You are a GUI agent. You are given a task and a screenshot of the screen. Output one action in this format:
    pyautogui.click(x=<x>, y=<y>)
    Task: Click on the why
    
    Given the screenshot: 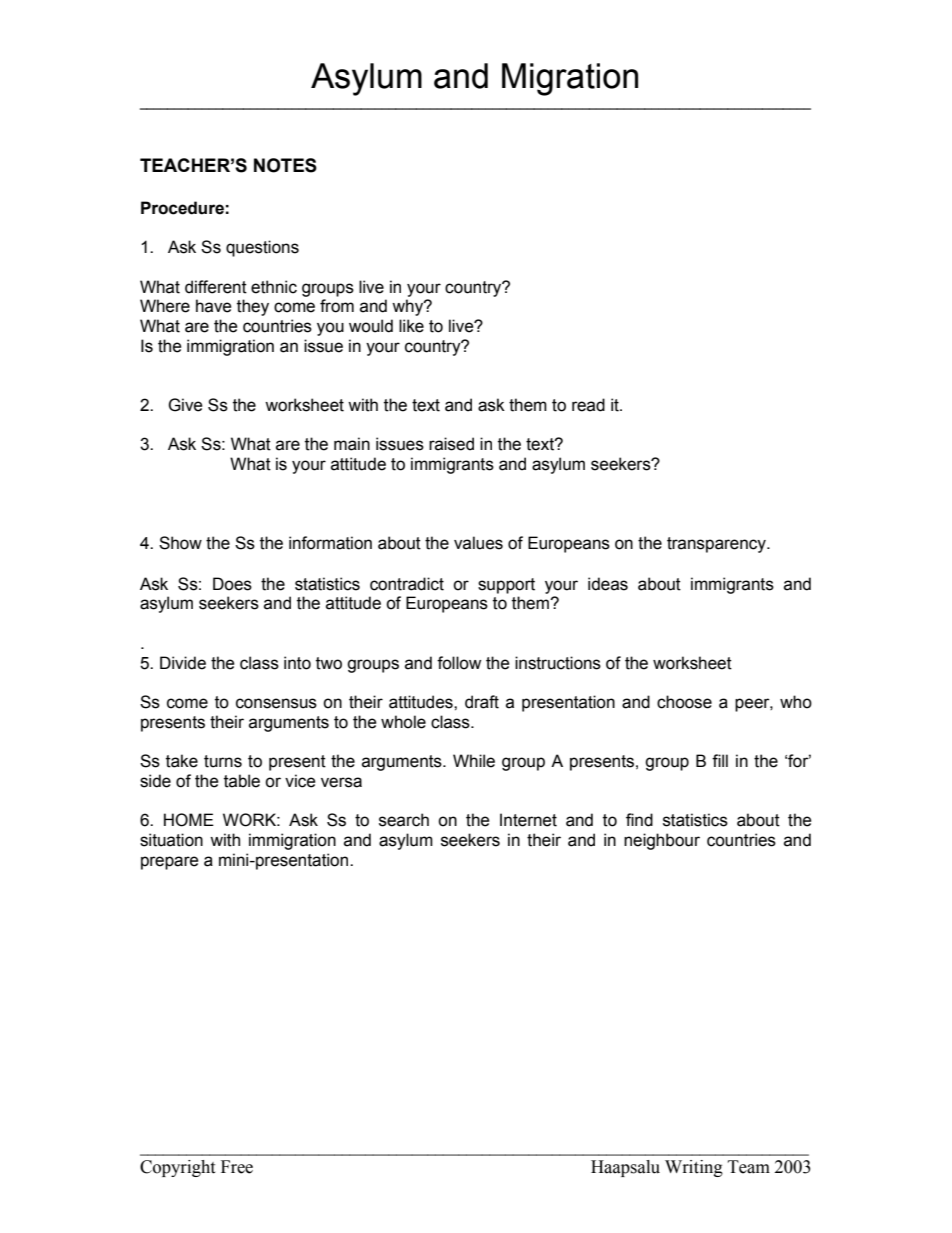 What is the action you would take?
    pyautogui.click(x=409, y=307)
